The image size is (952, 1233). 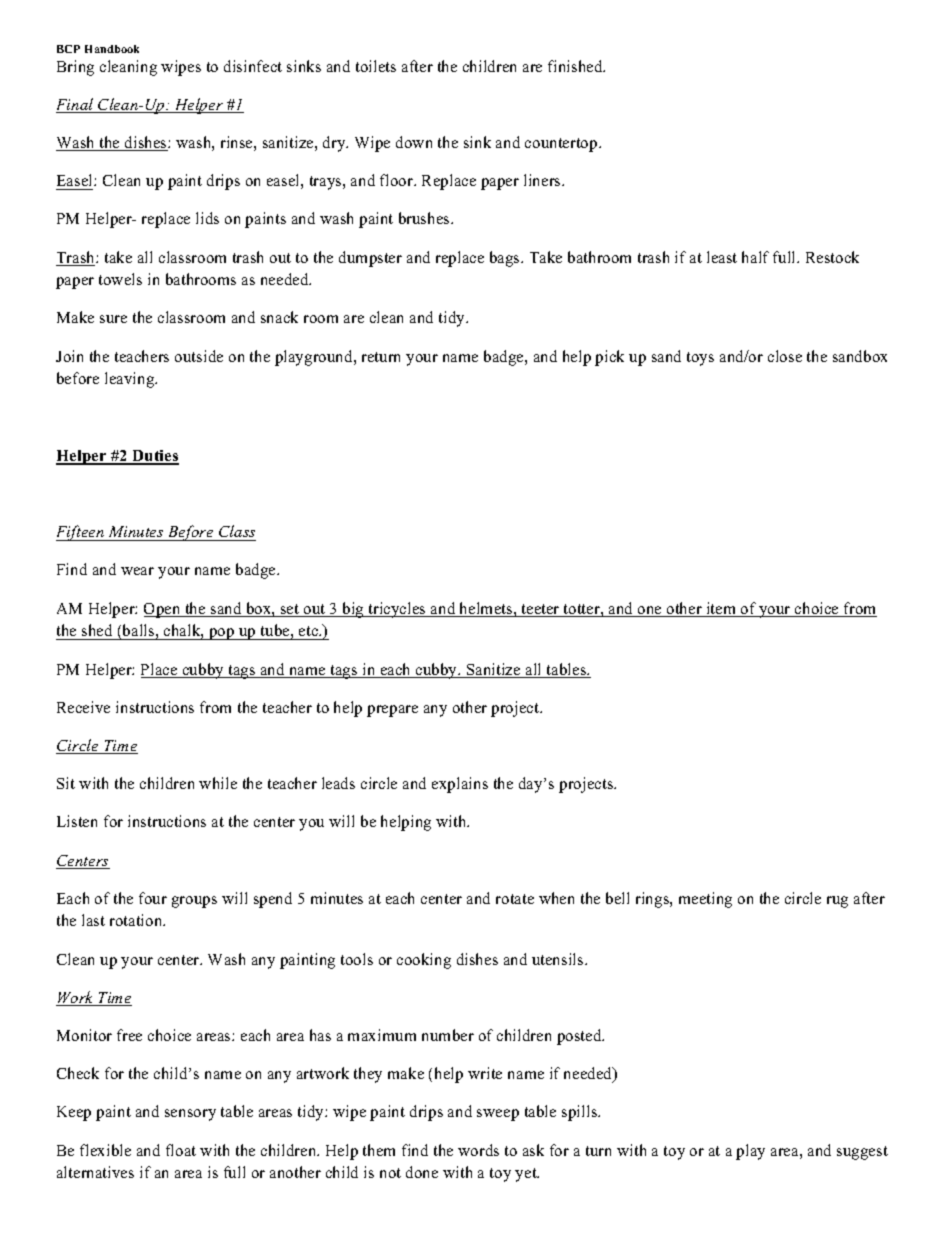 I want to click on four, so click(x=153, y=898).
